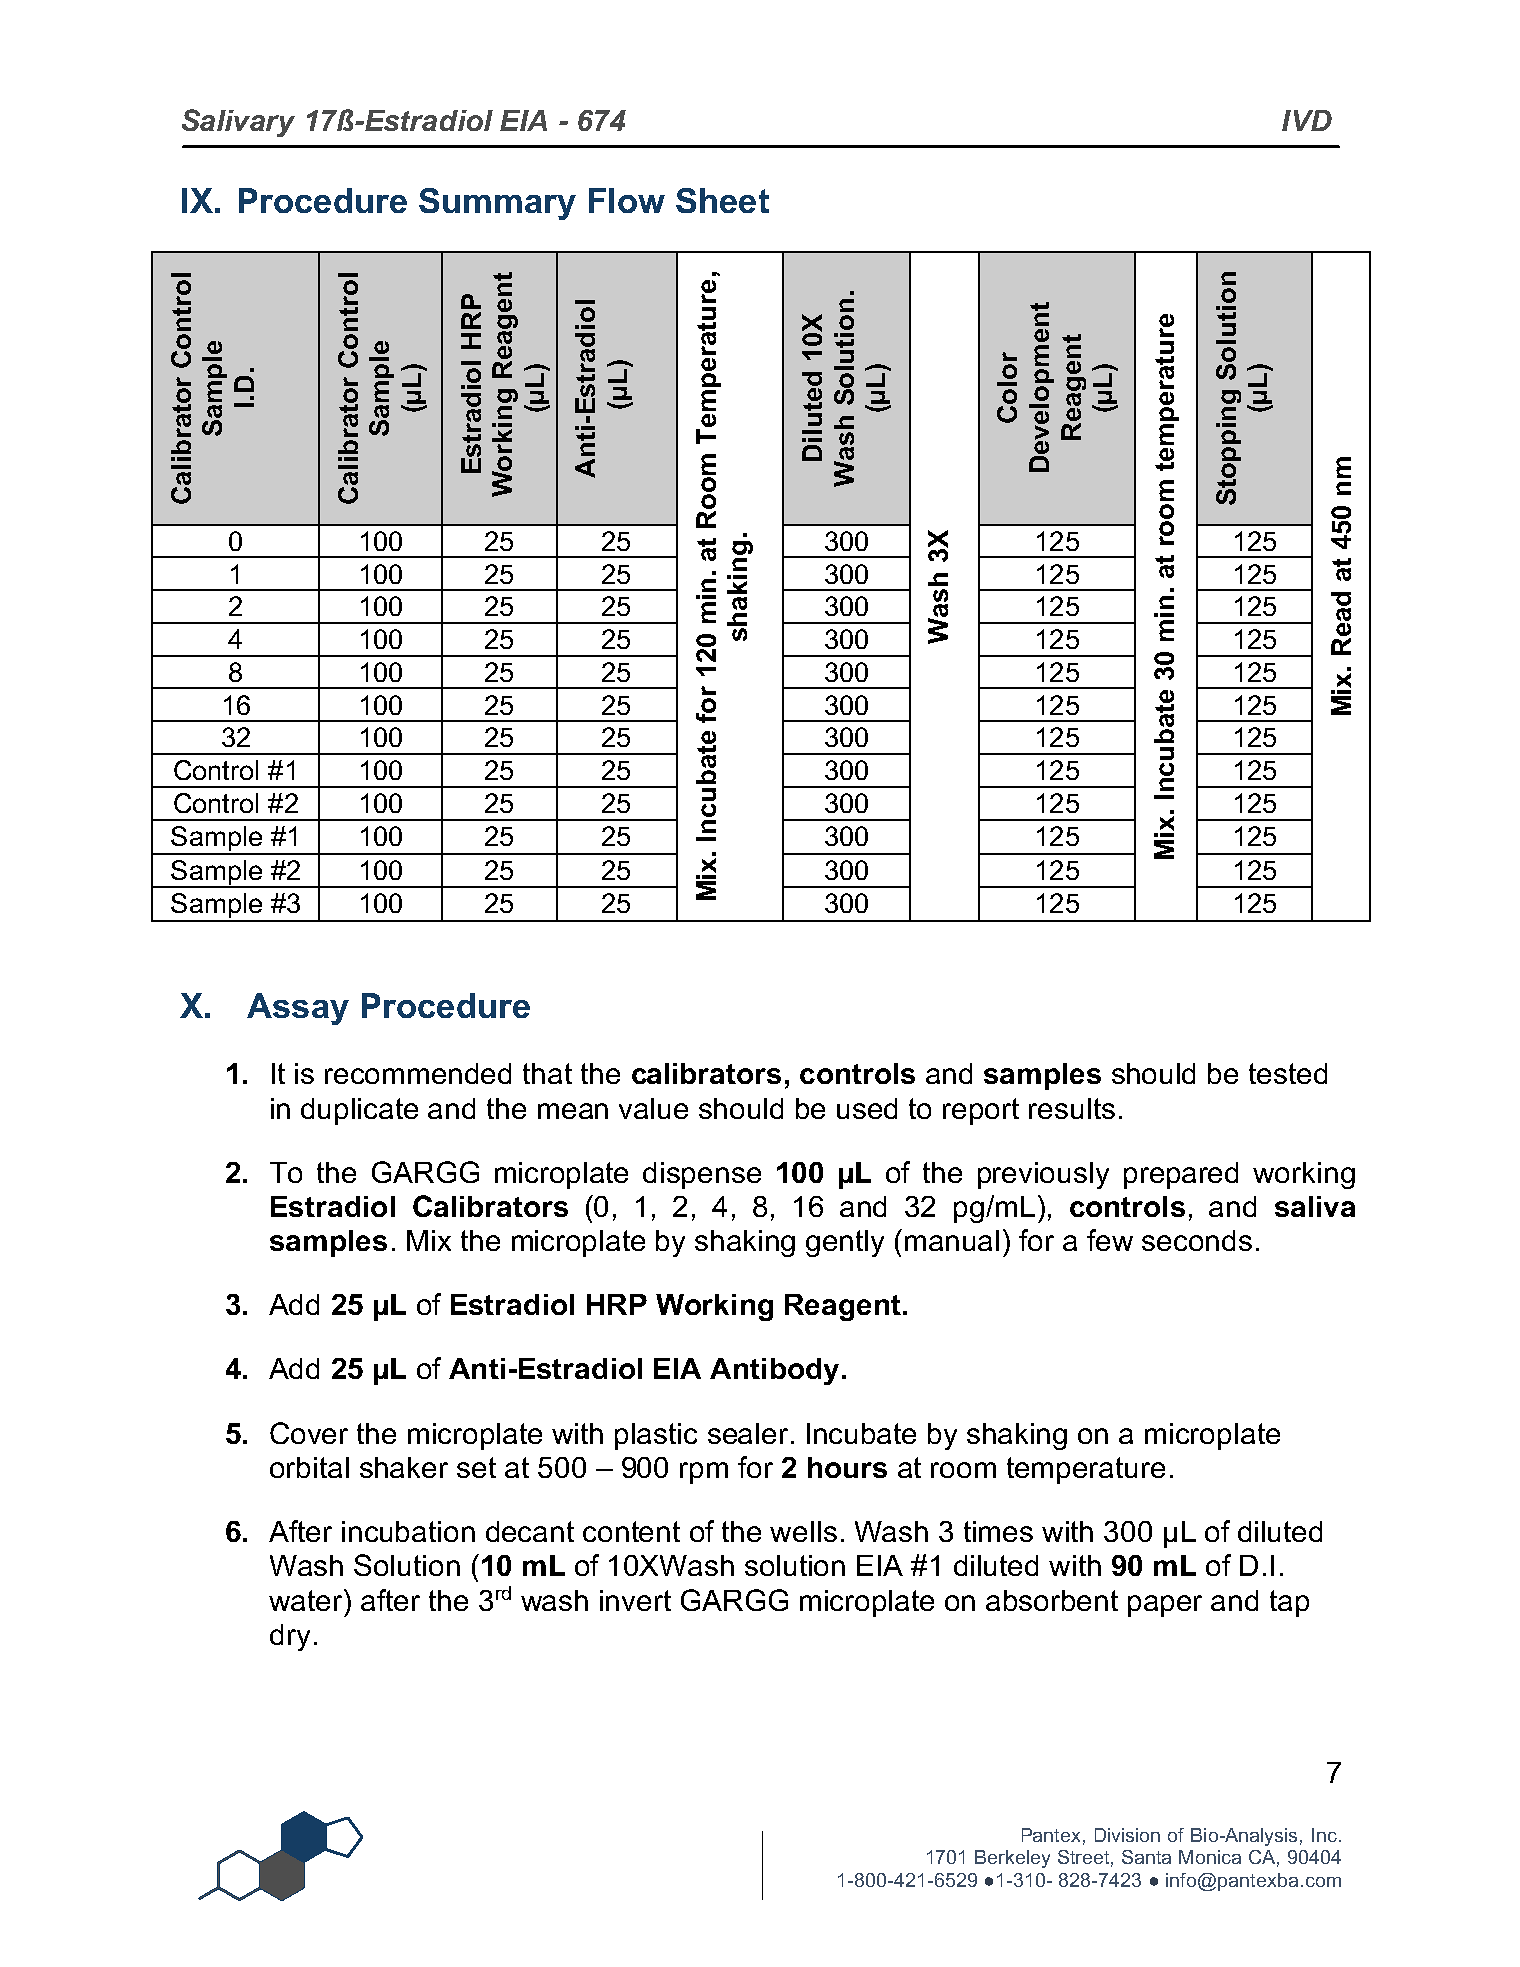 The height and width of the page is (1967, 1520). I want to click on dry, so click(290, 1637).
